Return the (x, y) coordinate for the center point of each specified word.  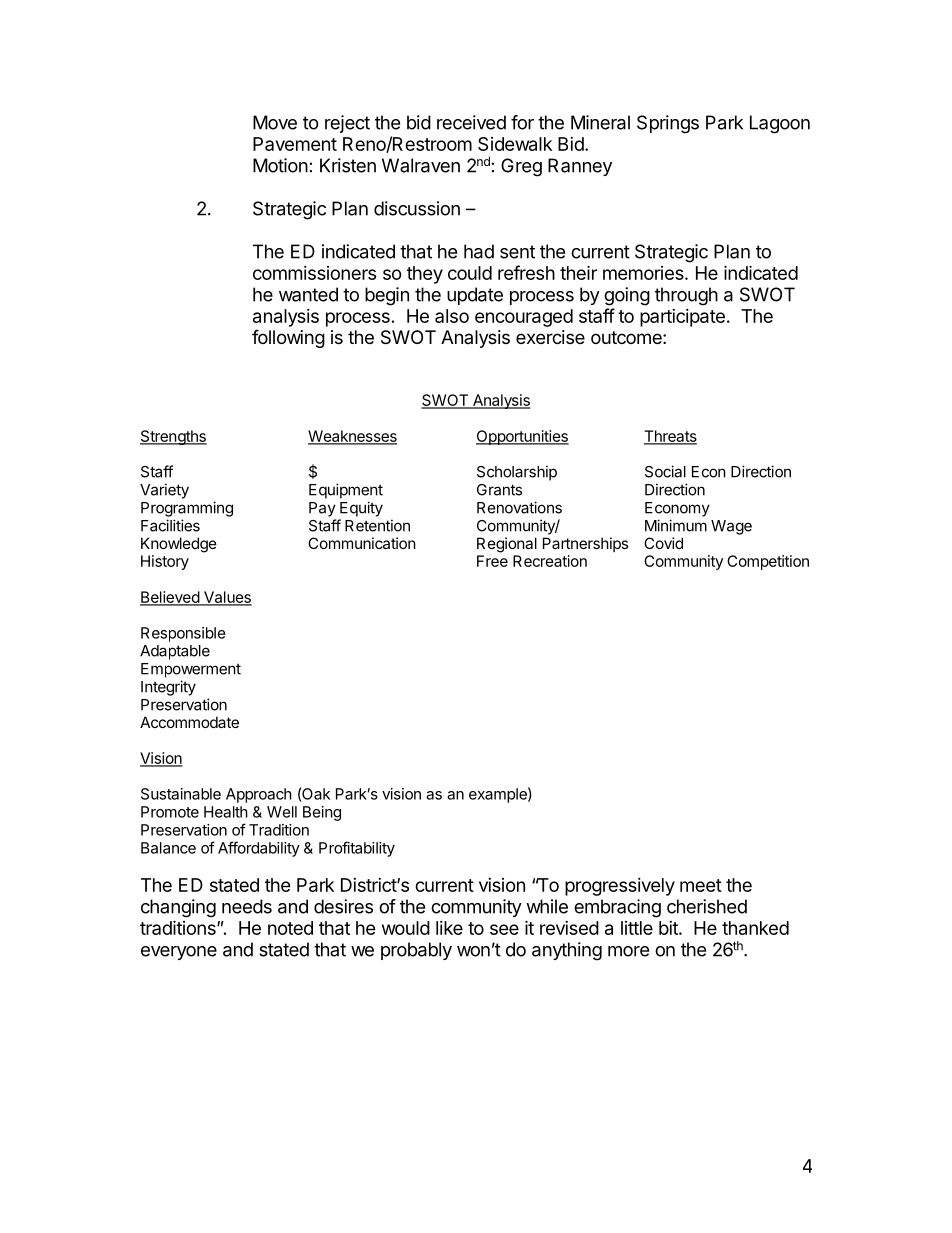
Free (492, 561)
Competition (768, 562)
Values (227, 598)
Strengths (173, 437)
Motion (280, 165)
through (686, 296)
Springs (668, 124)
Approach (259, 795)
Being (322, 813)
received (471, 122)
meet (701, 885)
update (475, 296)
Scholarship (517, 473)
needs (247, 906)
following (288, 338)
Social (665, 471)
